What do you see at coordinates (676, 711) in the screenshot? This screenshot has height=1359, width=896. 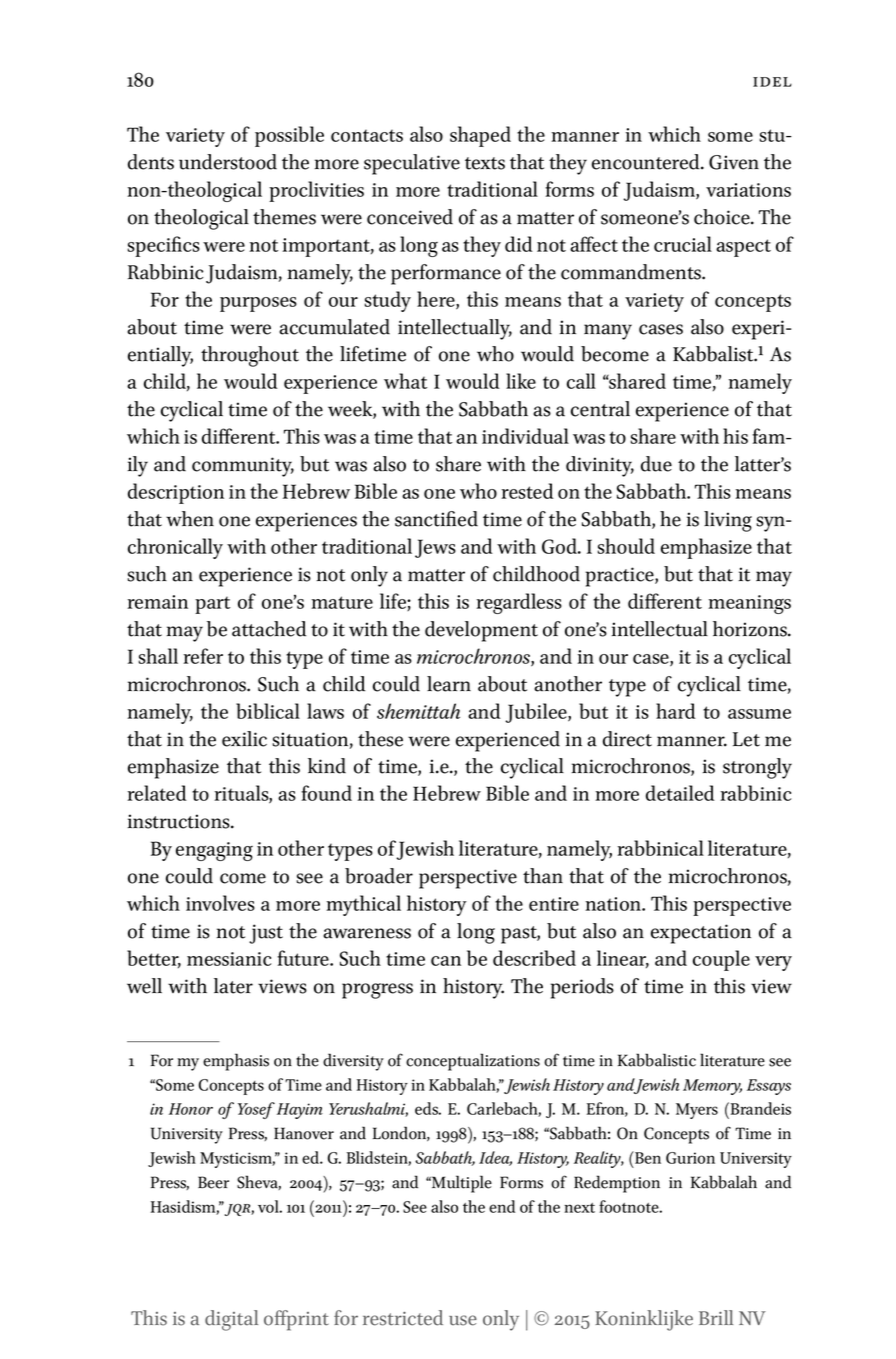 I see `hard` at bounding box center [676, 711].
